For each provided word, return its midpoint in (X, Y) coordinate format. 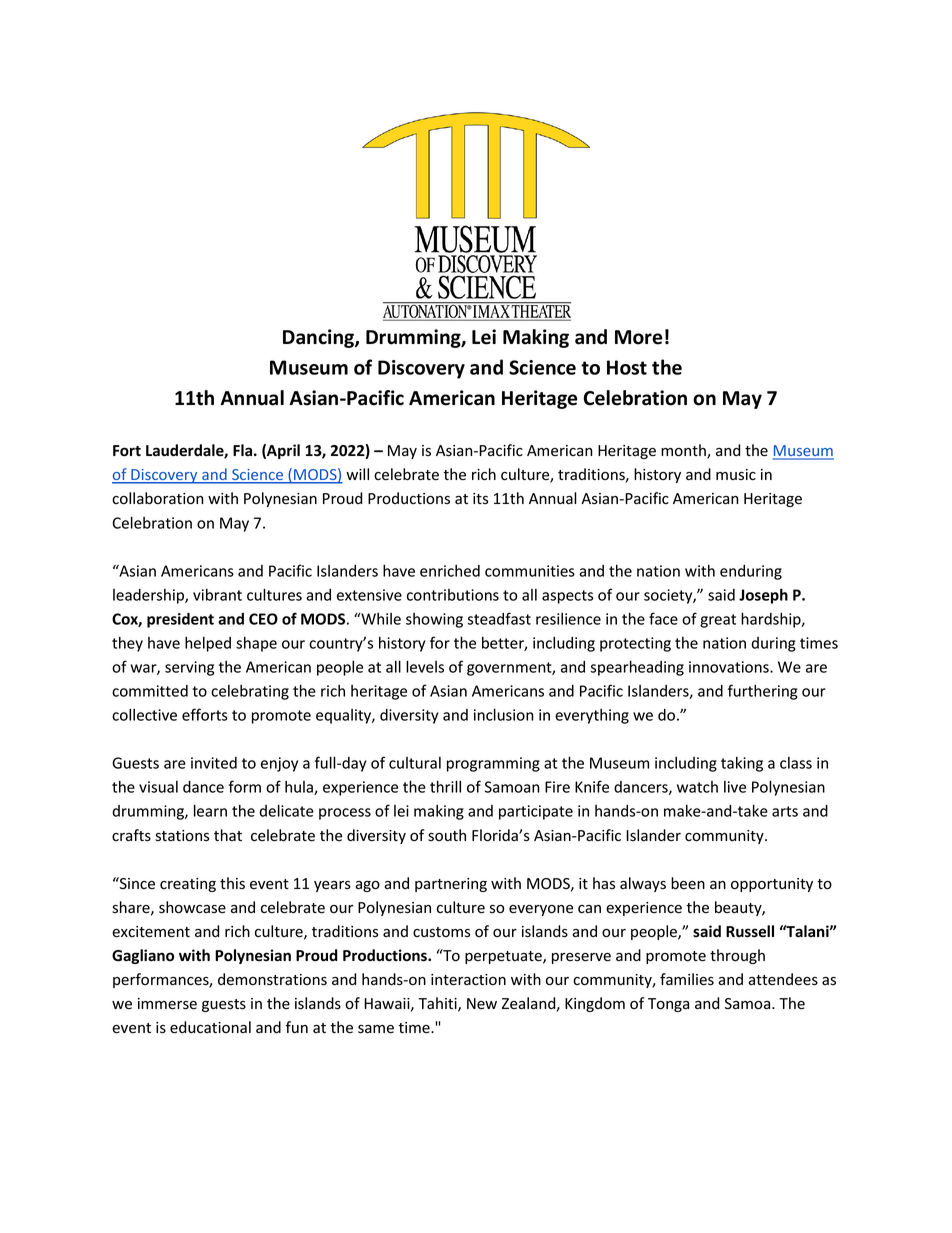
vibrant (217, 595)
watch (697, 787)
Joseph (763, 596)
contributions (453, 595)
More (638, 337)
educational (210, 1027)
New (482, 1004)
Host (627, 367)
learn (210, 810)
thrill (445, 786)
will (357, 474)
